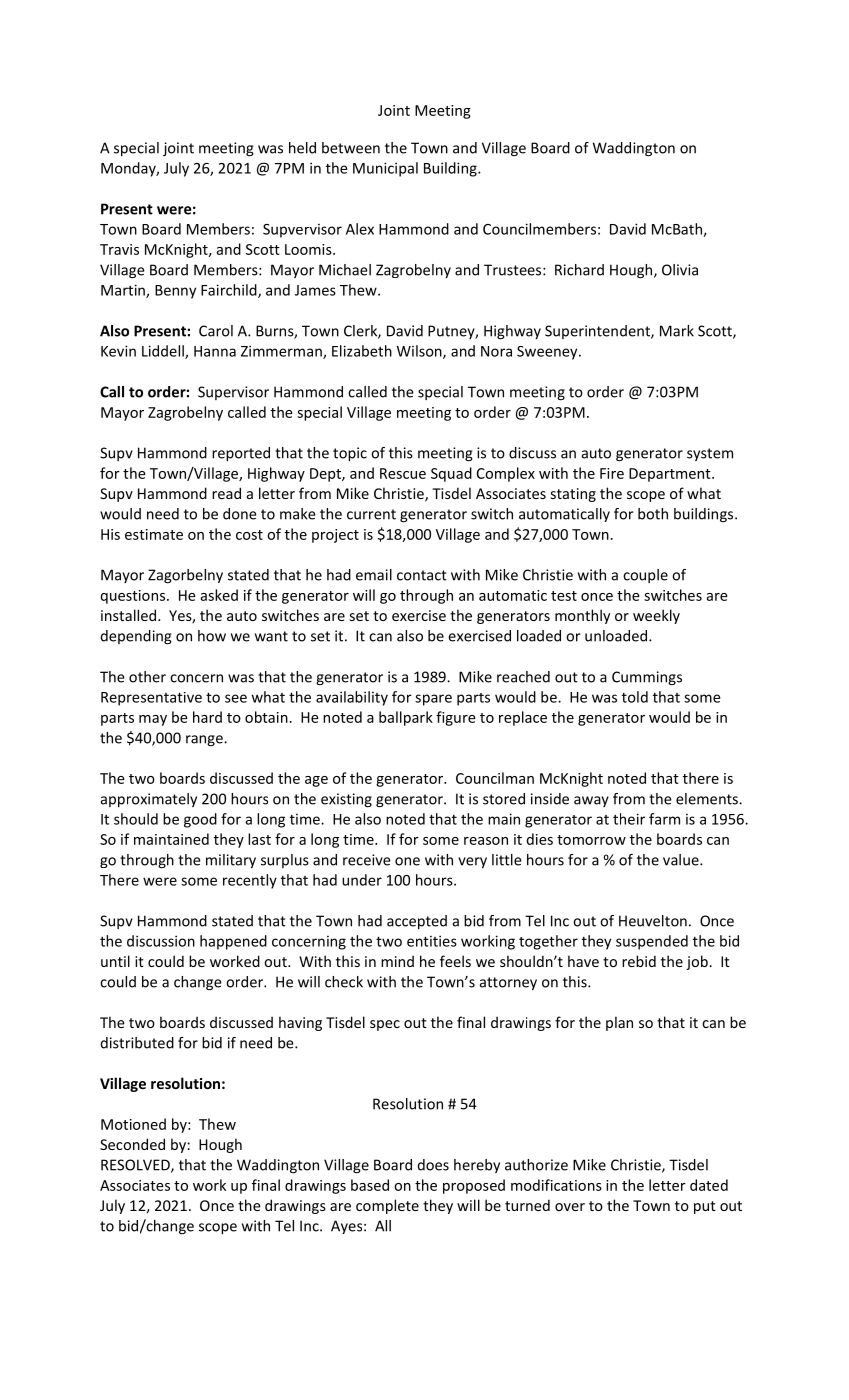 The height and width of the document is (1400, 849). Describe the element at coordinates (680, 270) in the document. I see `Olivia` at that location.
